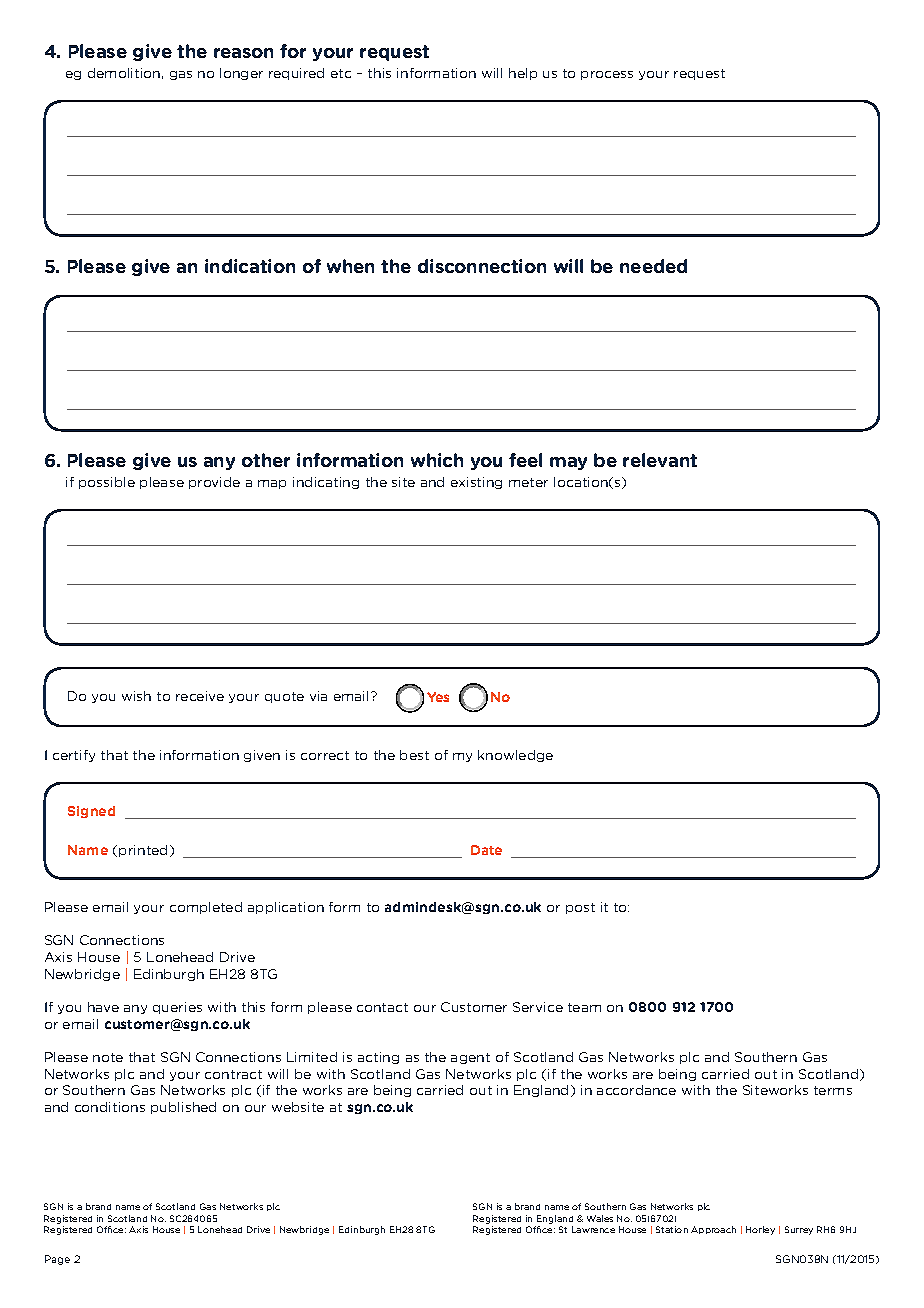 This image has height=1308, width=924. Describe the element at coordinates (580, 908) in the image. I see `post` at that location.
